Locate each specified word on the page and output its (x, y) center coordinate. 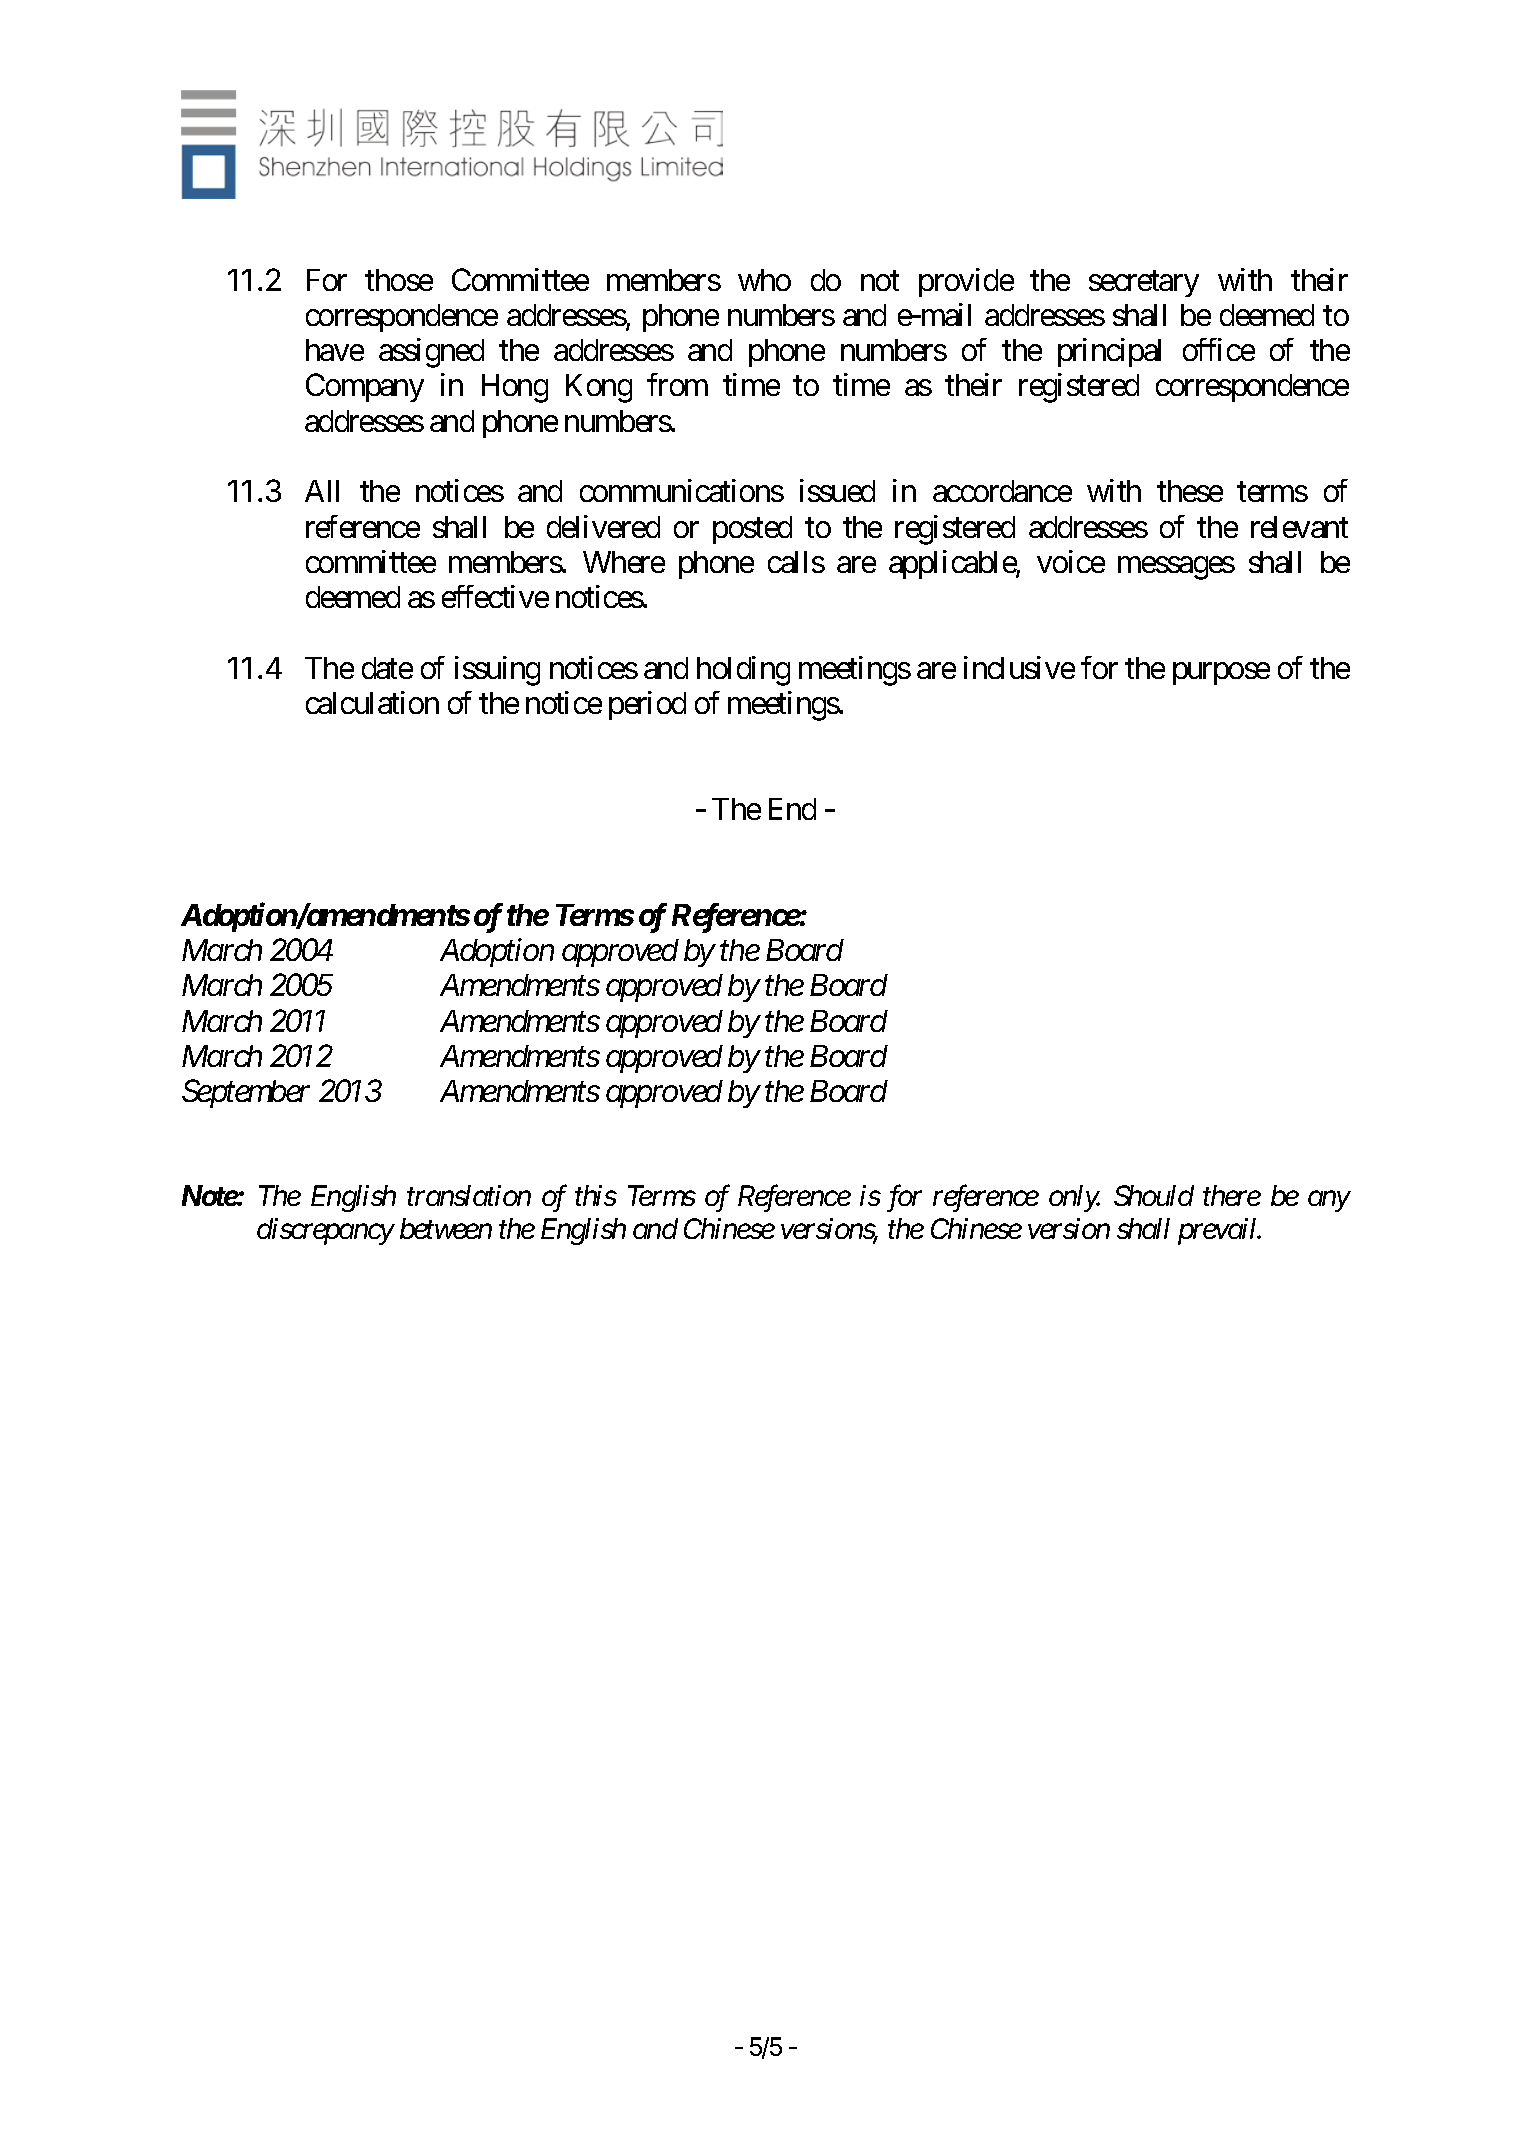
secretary (1144, 284)
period (647, 705)
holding (743, 671)
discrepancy (325, 1231)
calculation (372, 702)
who (764, 280)
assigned (431, 353)
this (596, 1195)
